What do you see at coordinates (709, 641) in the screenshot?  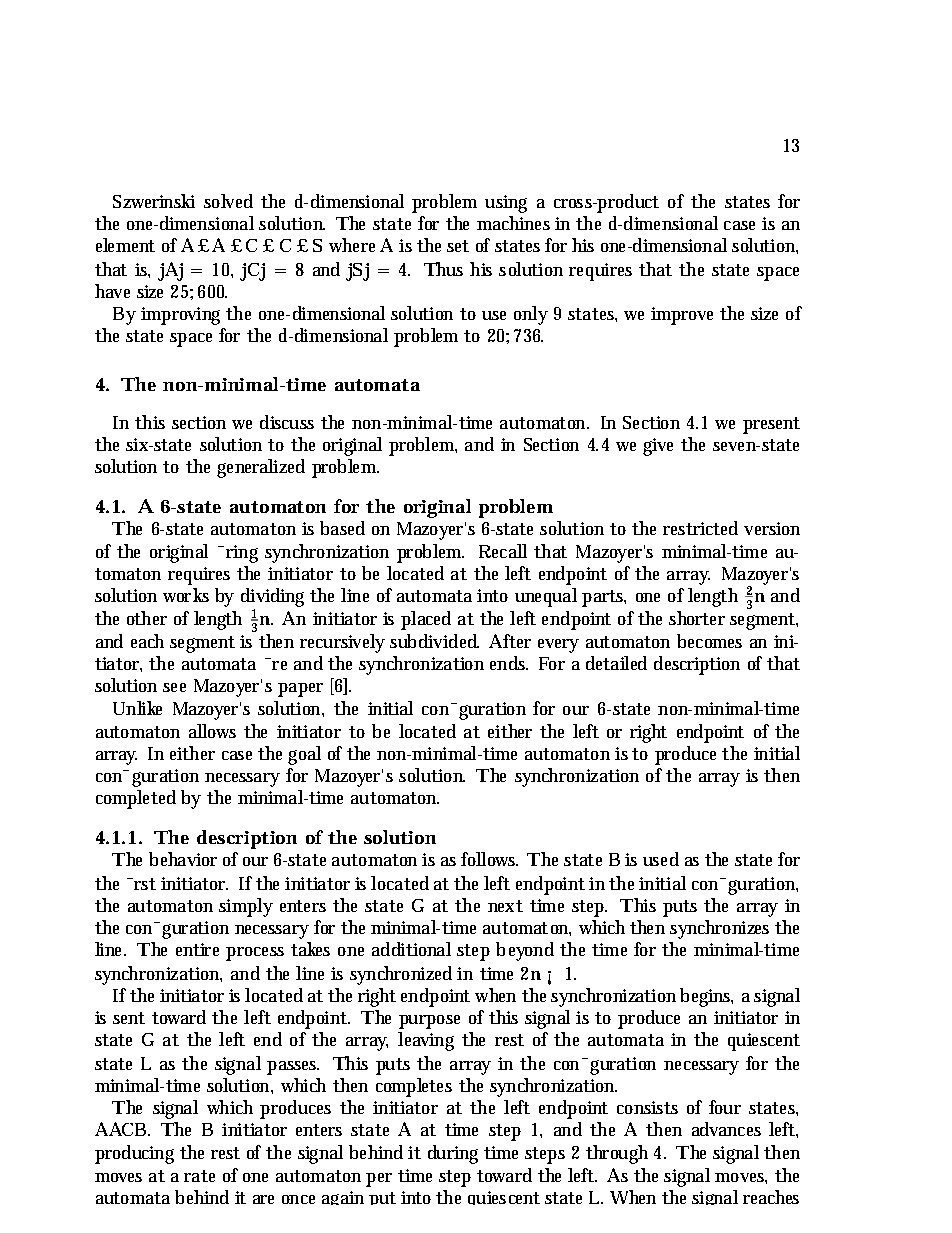 I see `becomes` at bounding box center [709, 641].
